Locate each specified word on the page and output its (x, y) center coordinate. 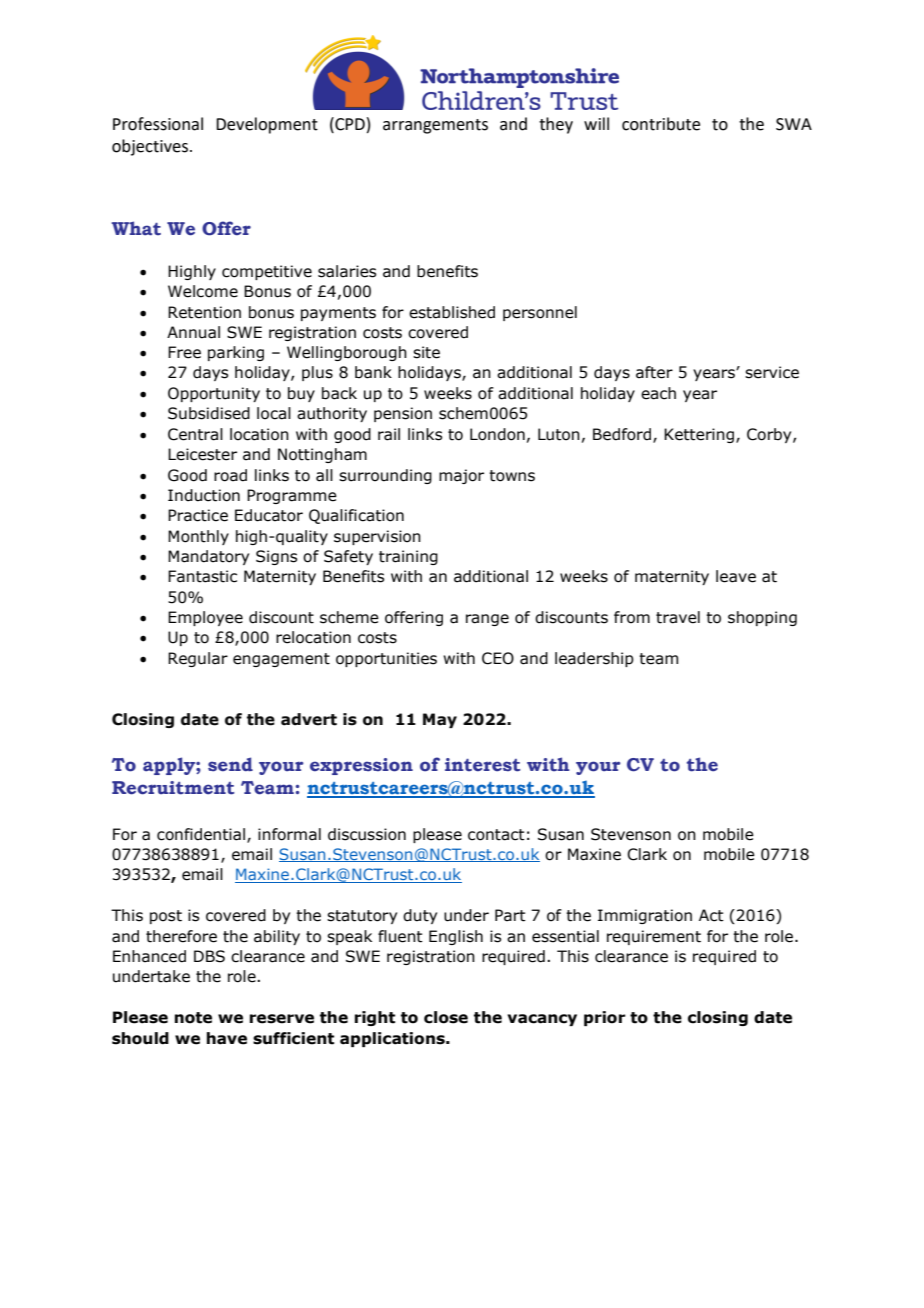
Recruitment (173, 788)
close (446, 1017)
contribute (661, 124)
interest (482, 765)
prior (605, 1018)
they (556, 125)
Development (267, 125)
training (408, 557)
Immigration (645, 916)
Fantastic (202, 576)
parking (236, 353)
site (426, 352)
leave (736, 576)
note (193, 1018)
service (772, 372)
